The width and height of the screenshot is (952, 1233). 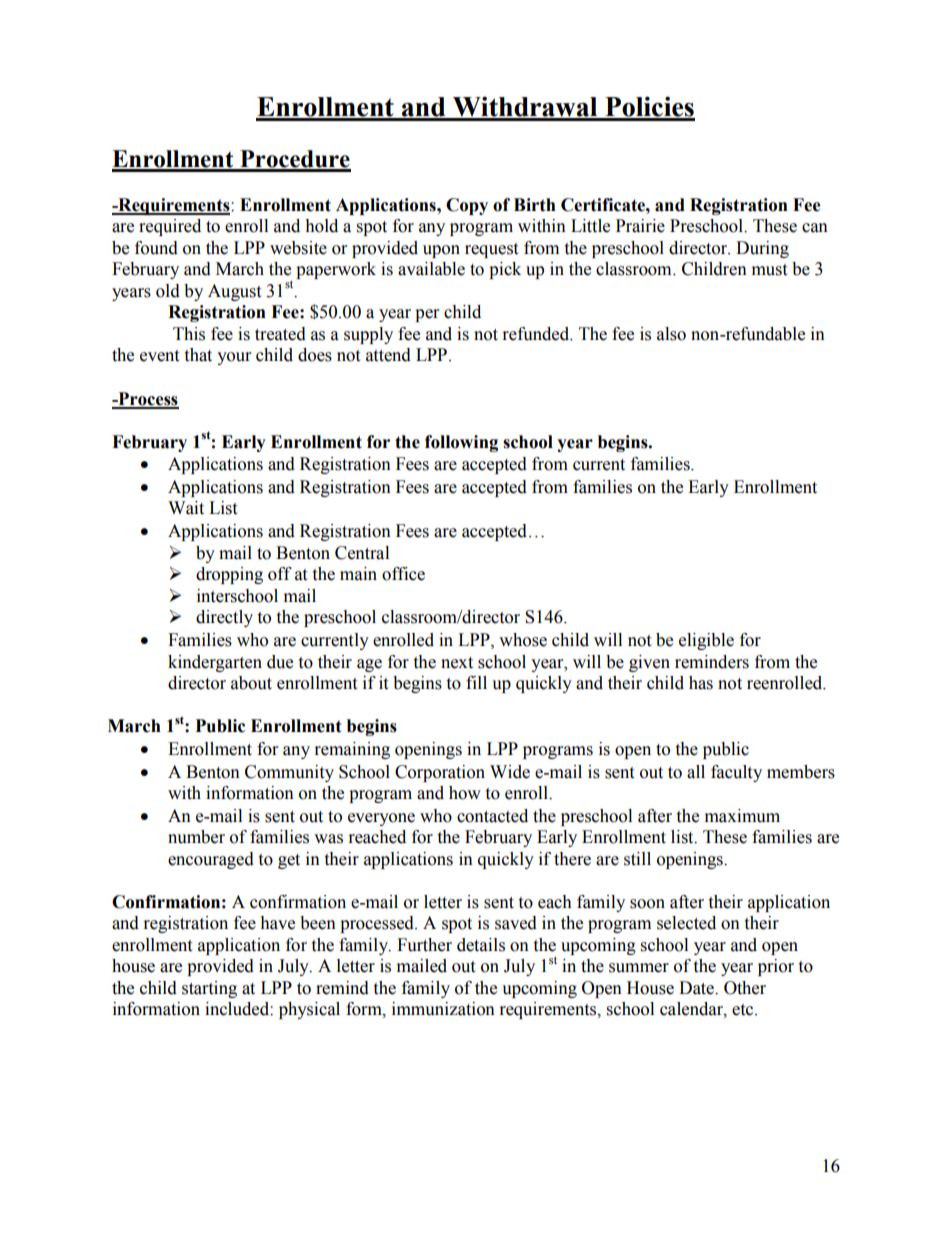 What do you see at coordinates (461, 443) in the screenshot?
I see `following` at bounding box center [461, 443].
